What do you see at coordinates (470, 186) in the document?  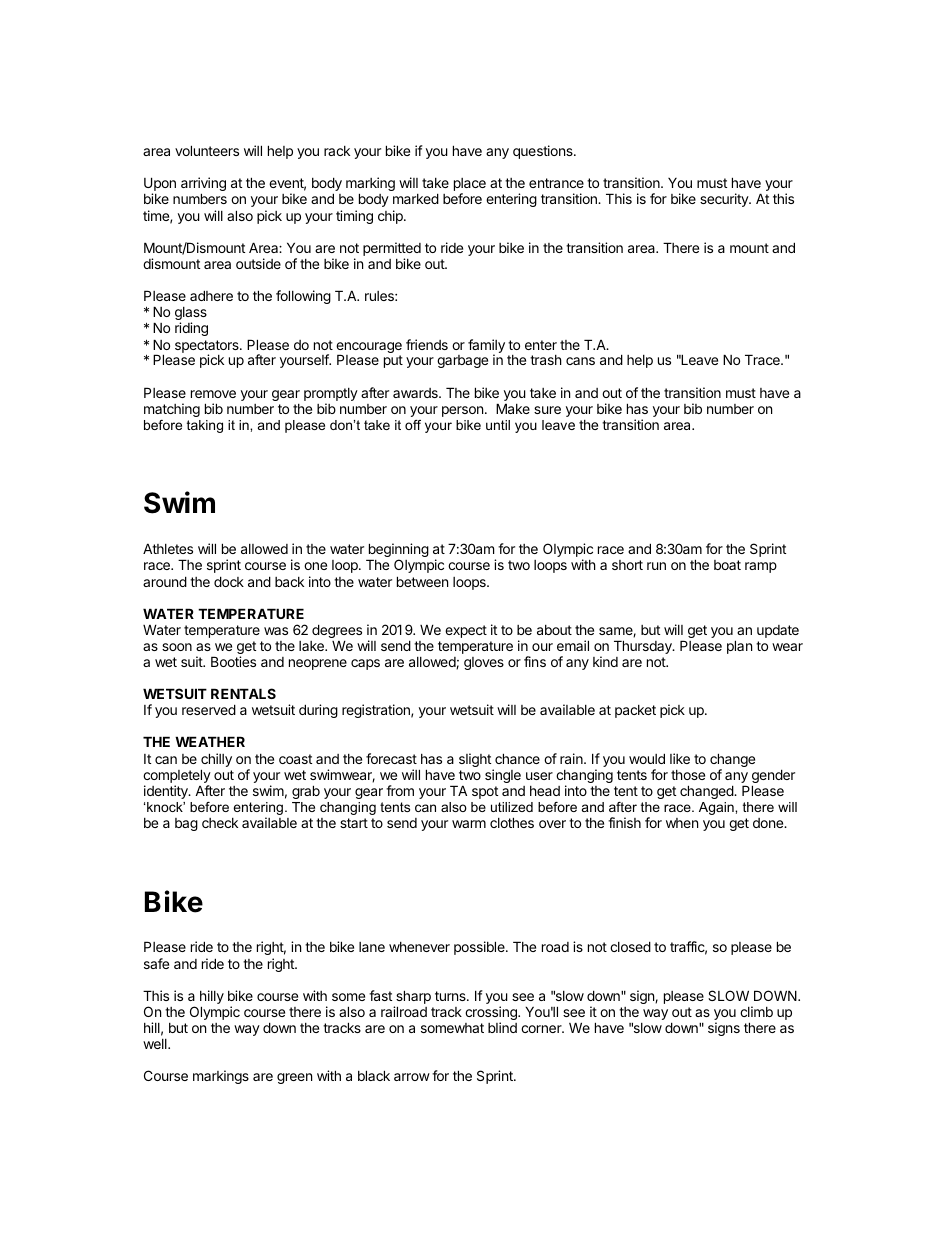 I see `place` at bounding box center [470, 186].
